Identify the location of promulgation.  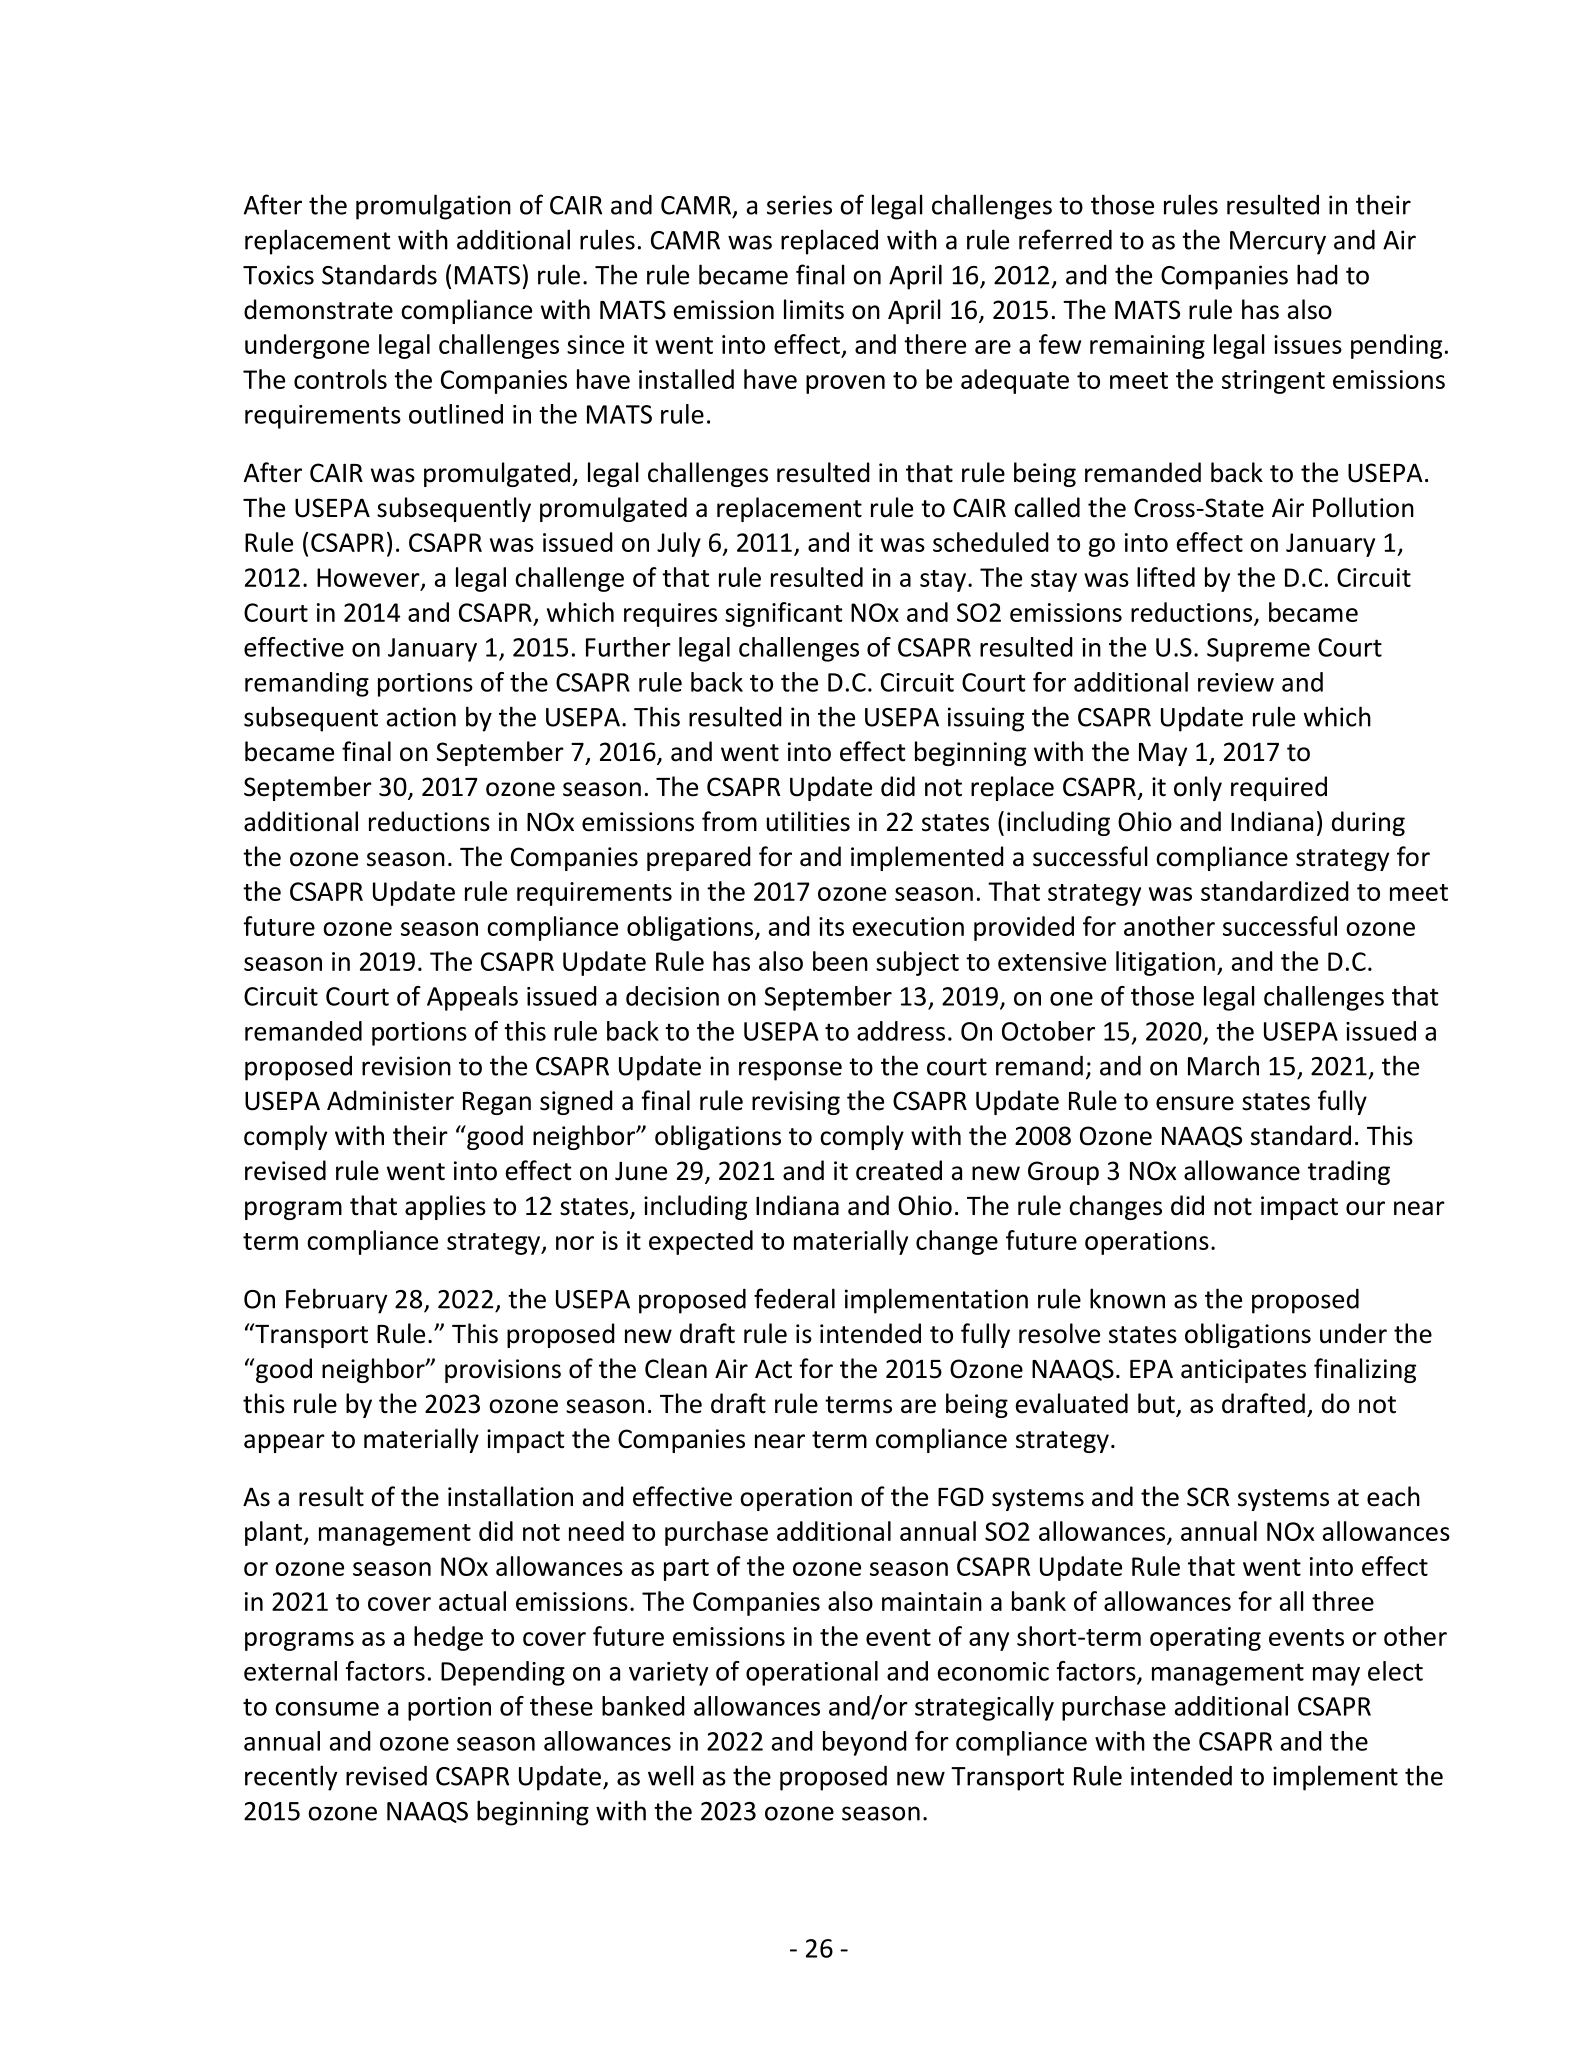
(433, 207).
